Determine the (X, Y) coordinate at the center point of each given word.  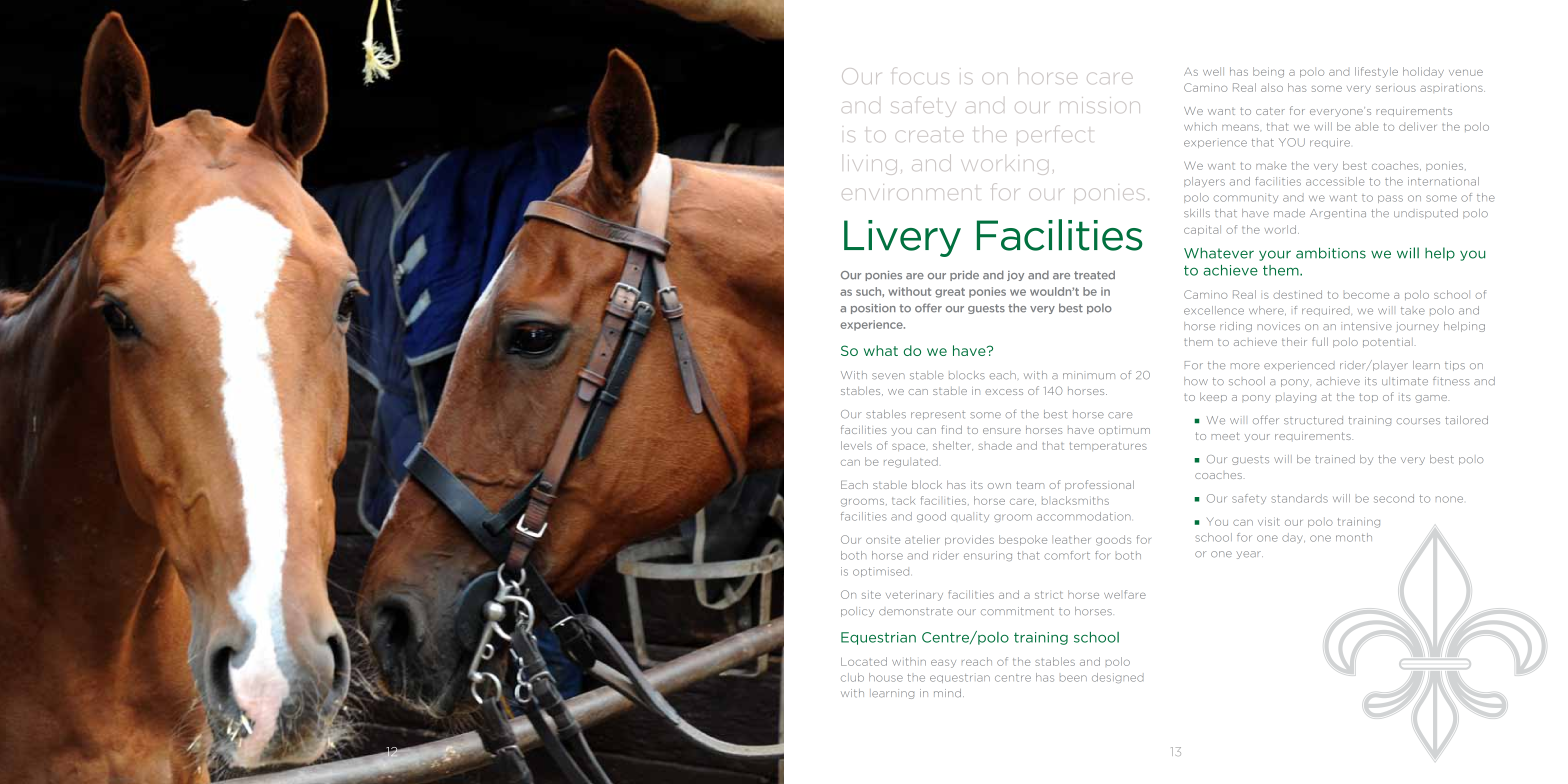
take (1413, 311)
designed (1118, 678)
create (929, 136)
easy (943, 664)
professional (1099, 485)
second (1394, 498)
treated (1094, 275)
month (1354, 537)
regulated (911, 462)
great (950, 293)
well (1213, 71)
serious (1396, 89)
